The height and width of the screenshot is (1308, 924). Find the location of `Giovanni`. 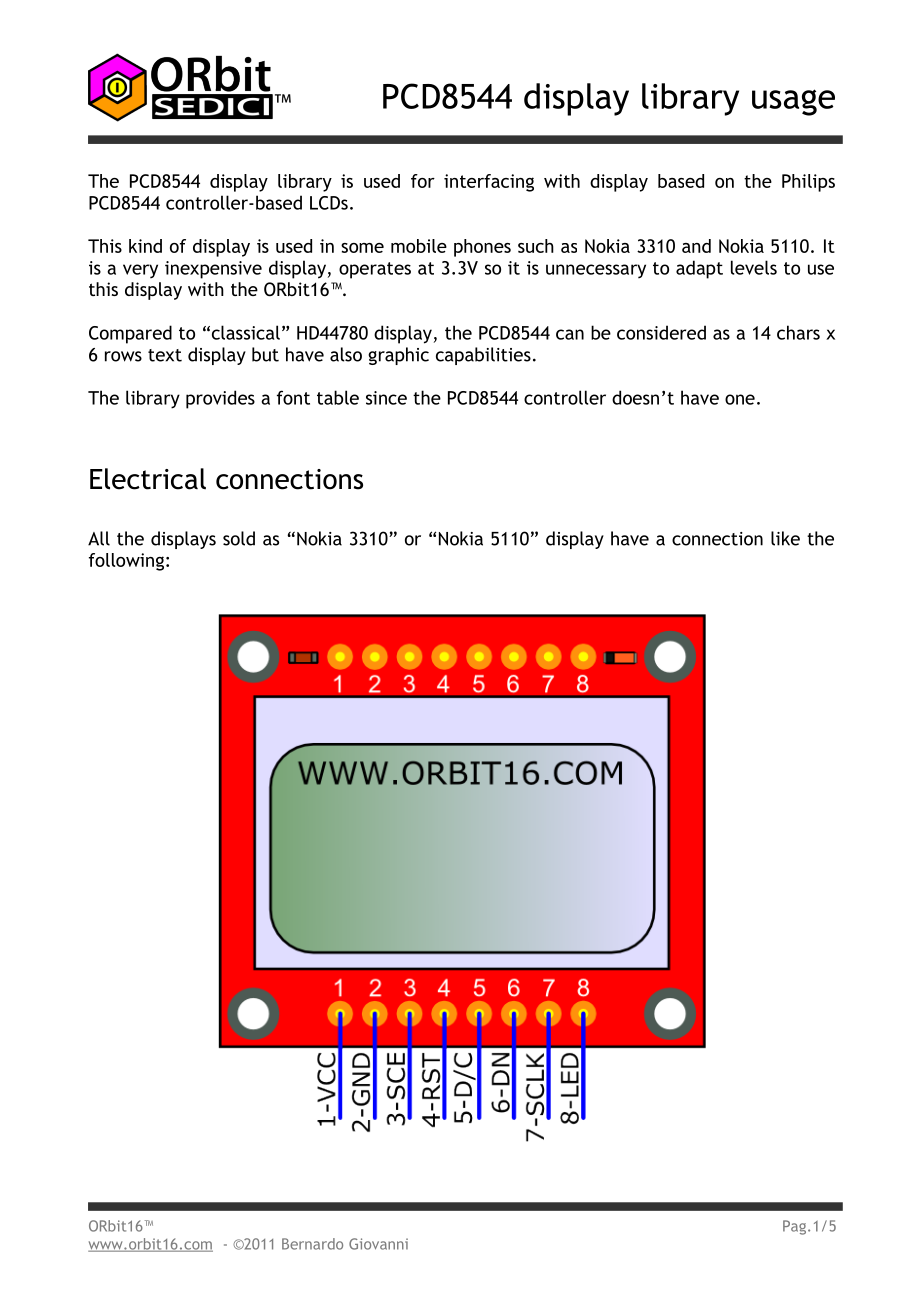

Giovanni is located at coordinates (378, 1244).
